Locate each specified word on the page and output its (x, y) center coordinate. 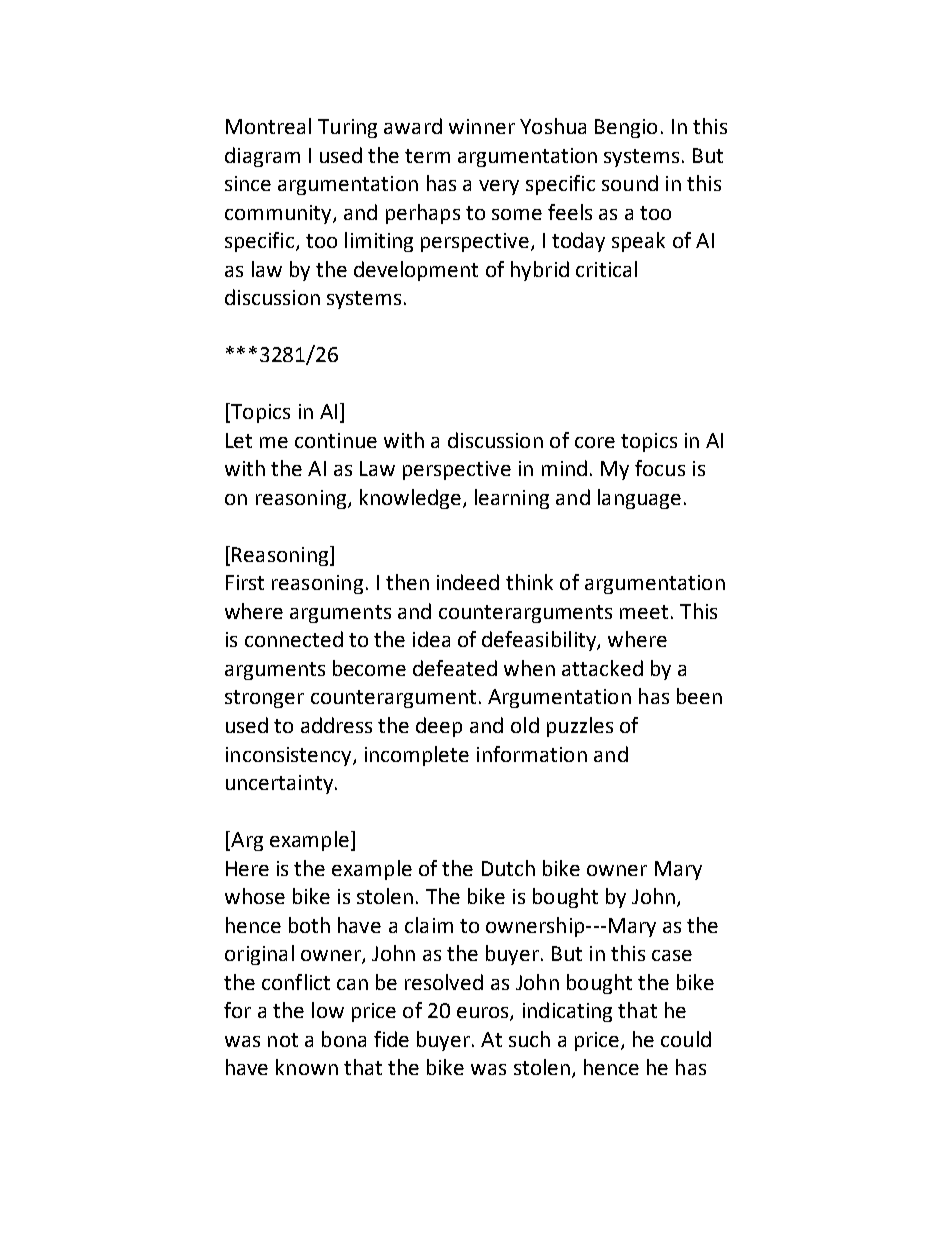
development (416, 271)
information (532, 754)
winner (482, 126)
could (686, 1039)
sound (630, 183)
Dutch (508, 868)
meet (644, 612)
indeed (468, 582)
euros (484, 1014)
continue (336, 440)
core (595, 442)
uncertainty (279, 784)
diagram (262, 157)
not (283, 1040)
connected (294, 639)
